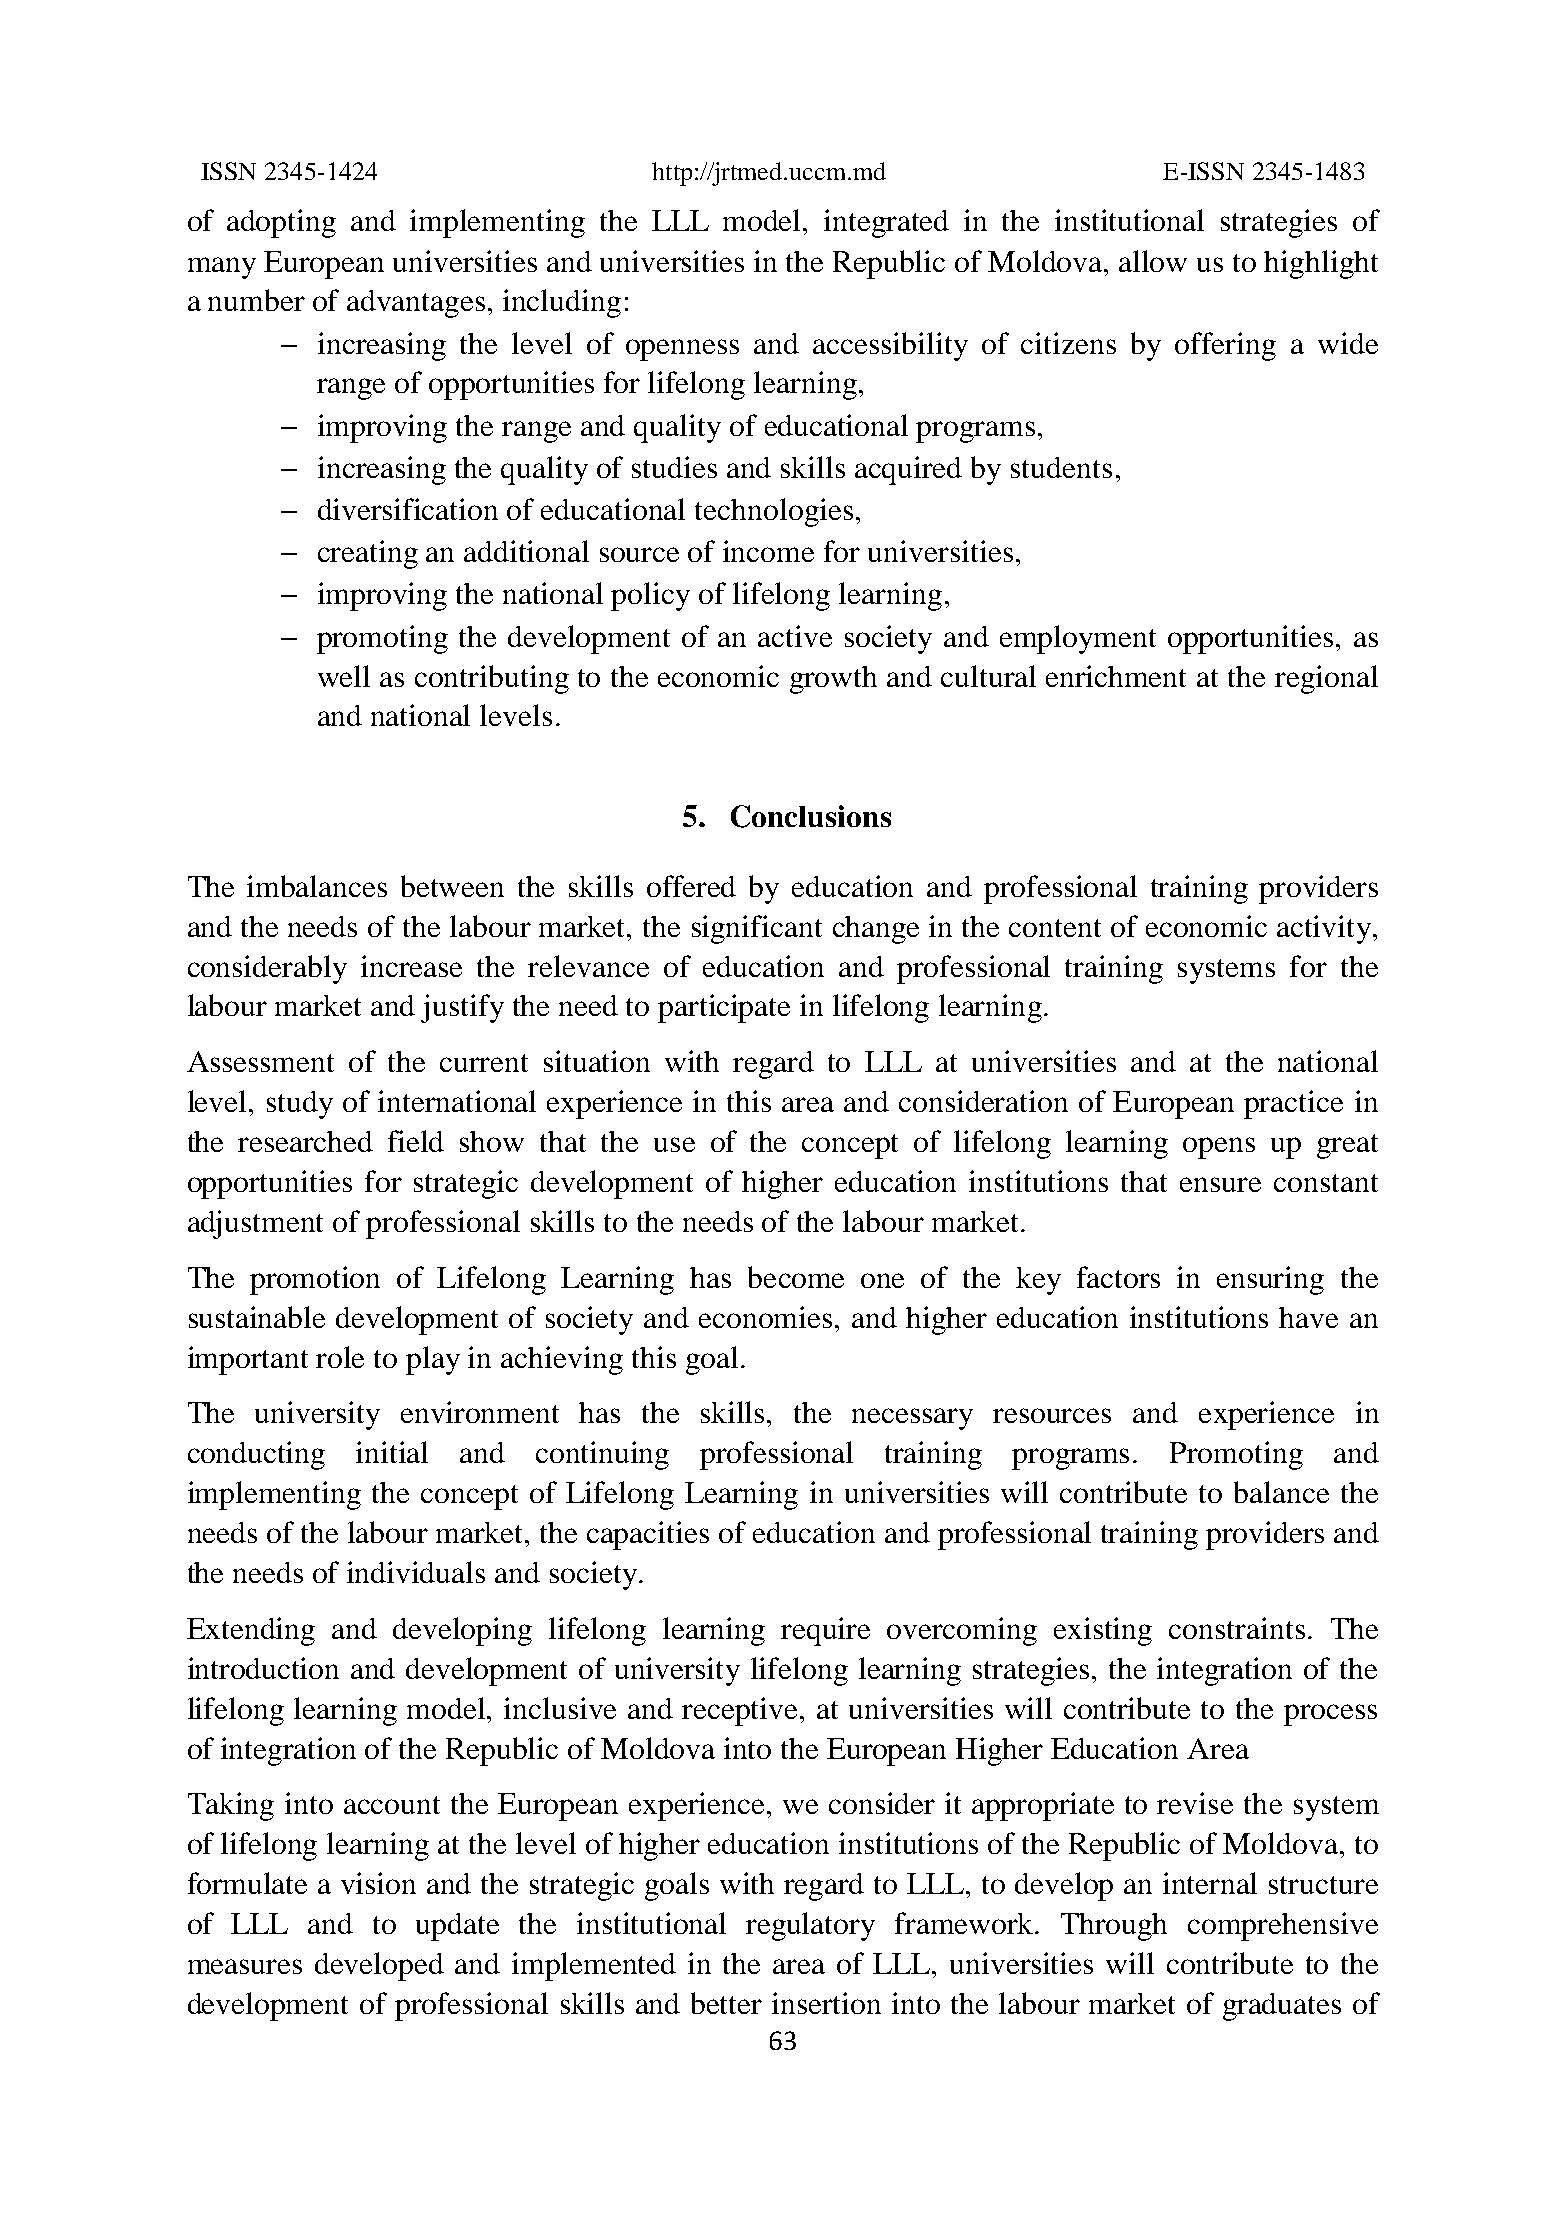  What do you see at coordinates (1116, 676) in the document?
I see `enrichment` at bounding box center [1116, 676].
